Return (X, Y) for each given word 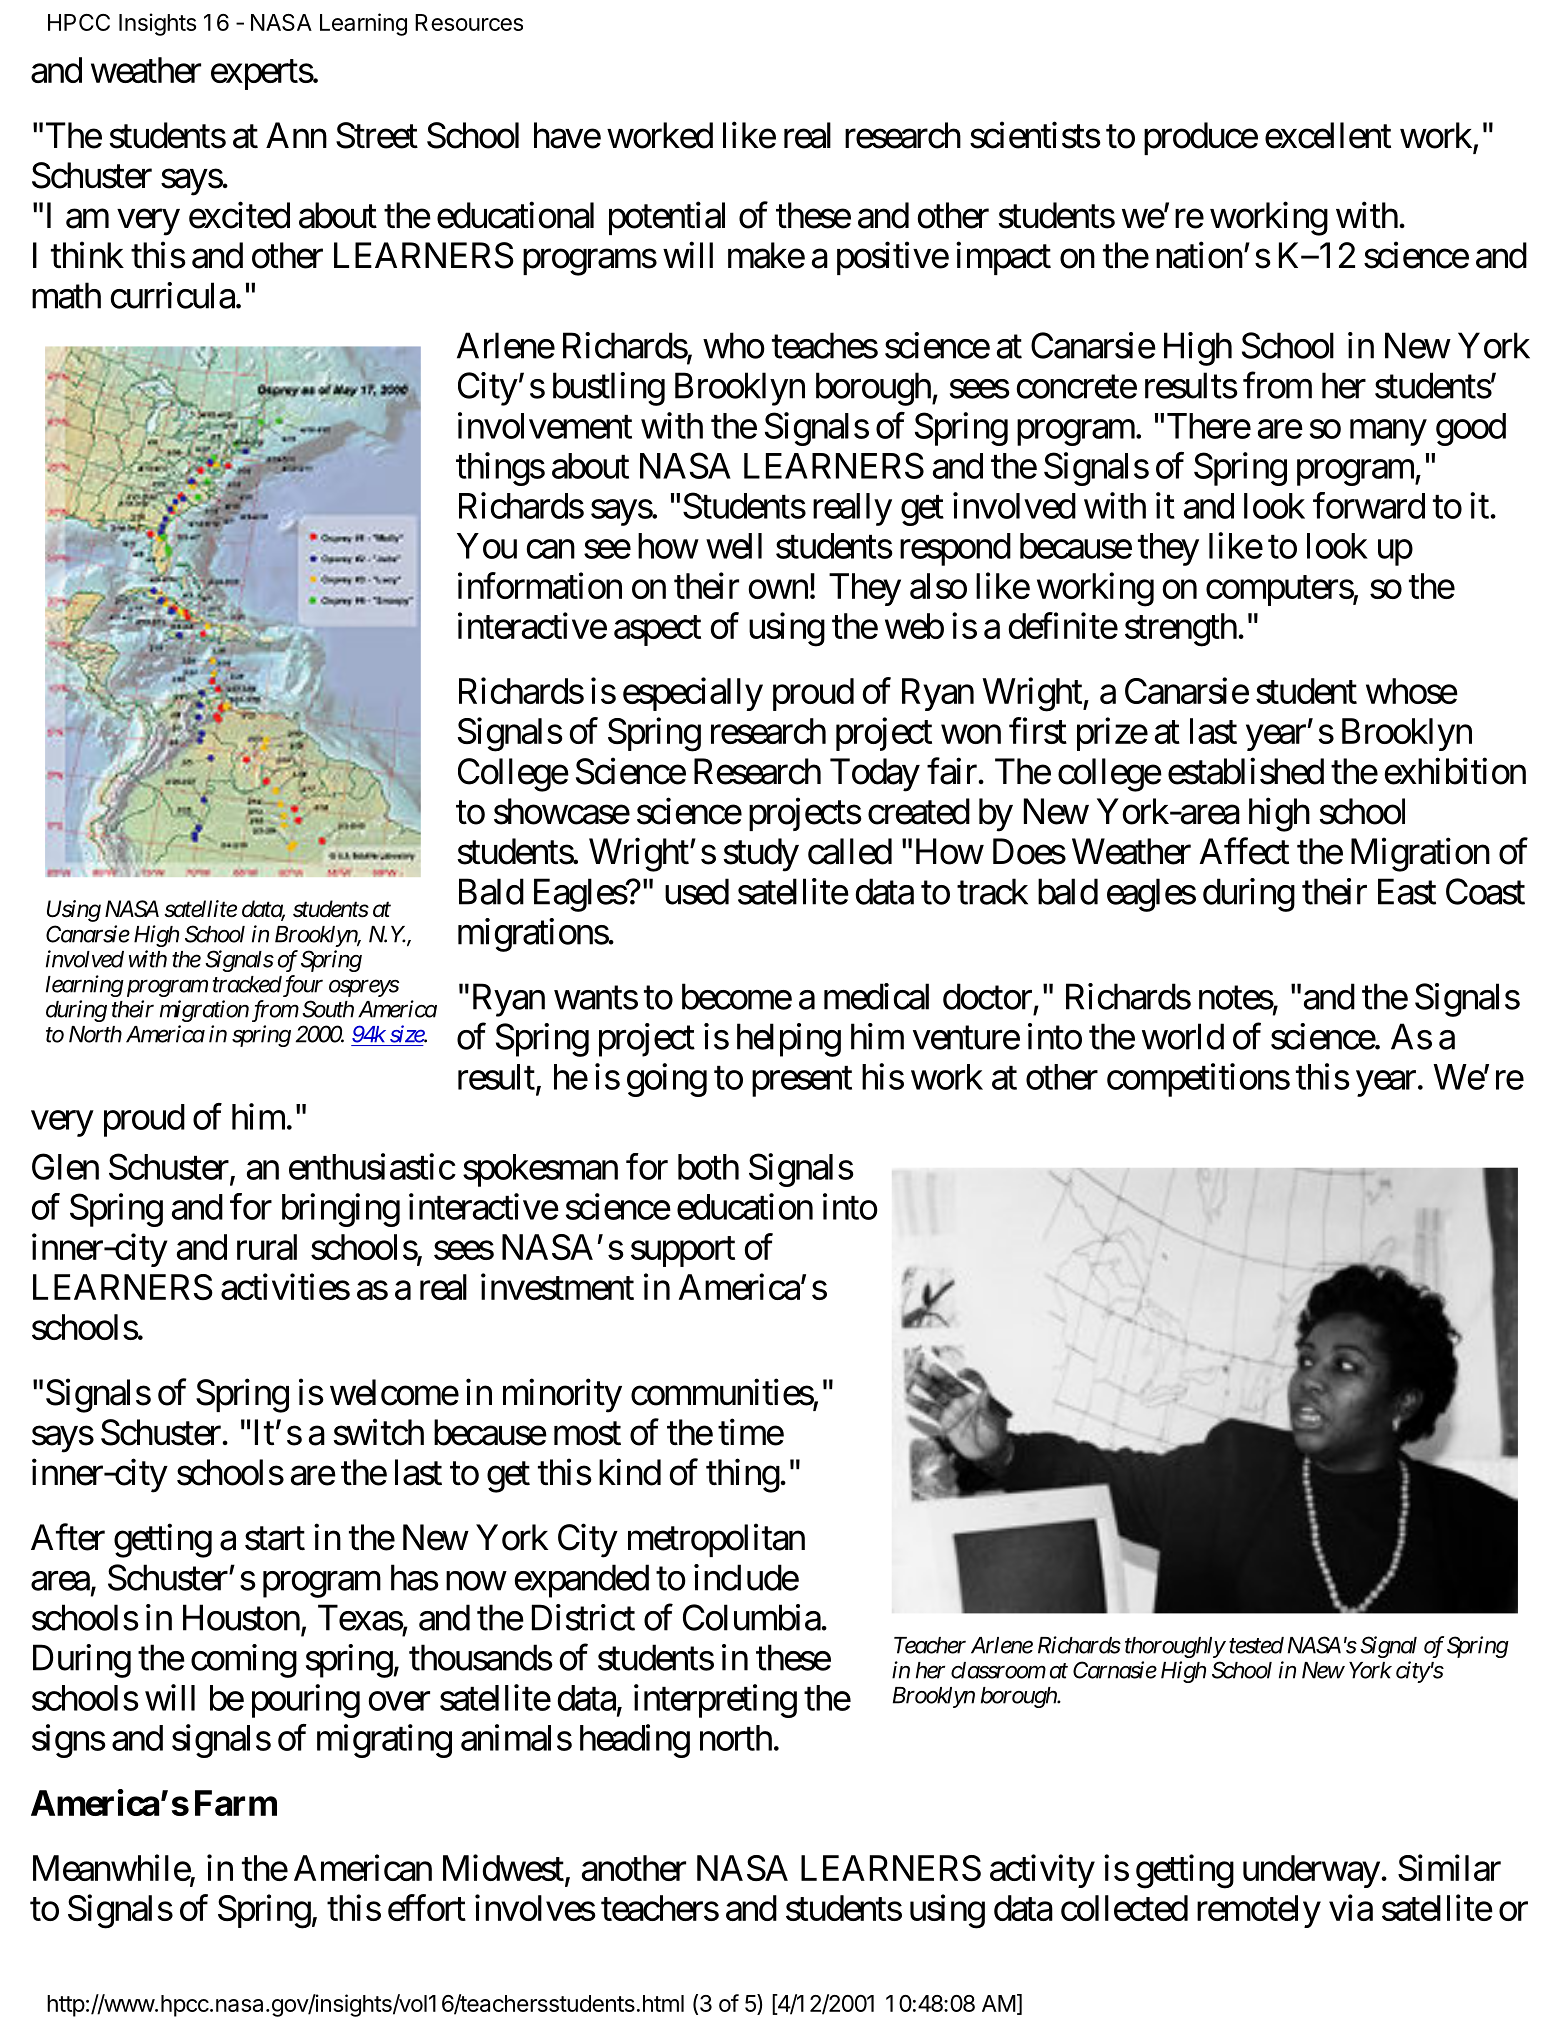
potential (667, 218)
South (328, 1009)
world (1183, 1036)
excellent (1328, 135)
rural (267, 1247)
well (734, 546)
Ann (296, 135)
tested (1256, 1645)
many (1388, 433)
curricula (172, 295)
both (708, 1167)
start (275, 1539)
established (1246, 771)
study (761, 855)
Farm (236, 1803)
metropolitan (716, 1540)
